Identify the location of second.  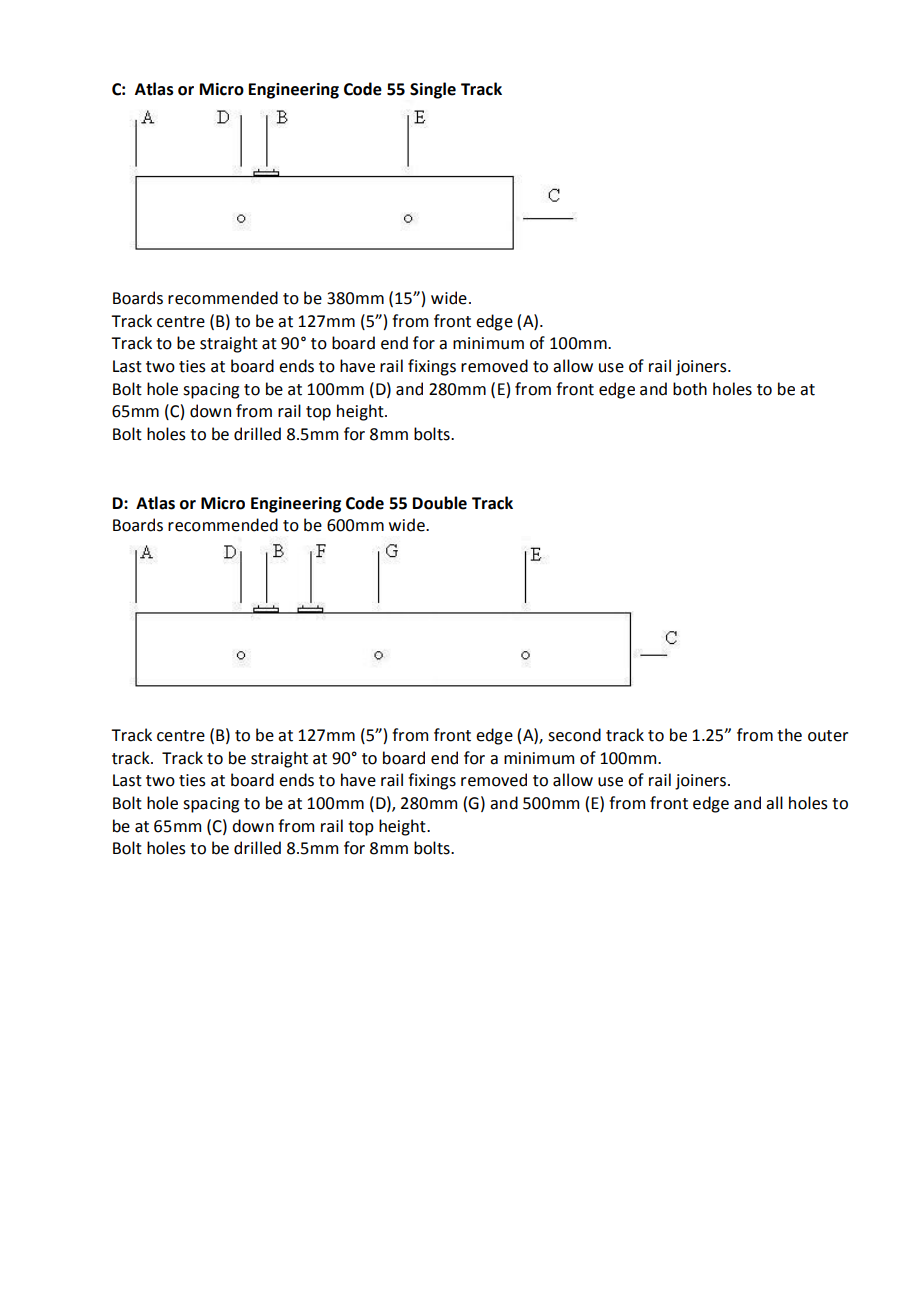
(574, 735).
